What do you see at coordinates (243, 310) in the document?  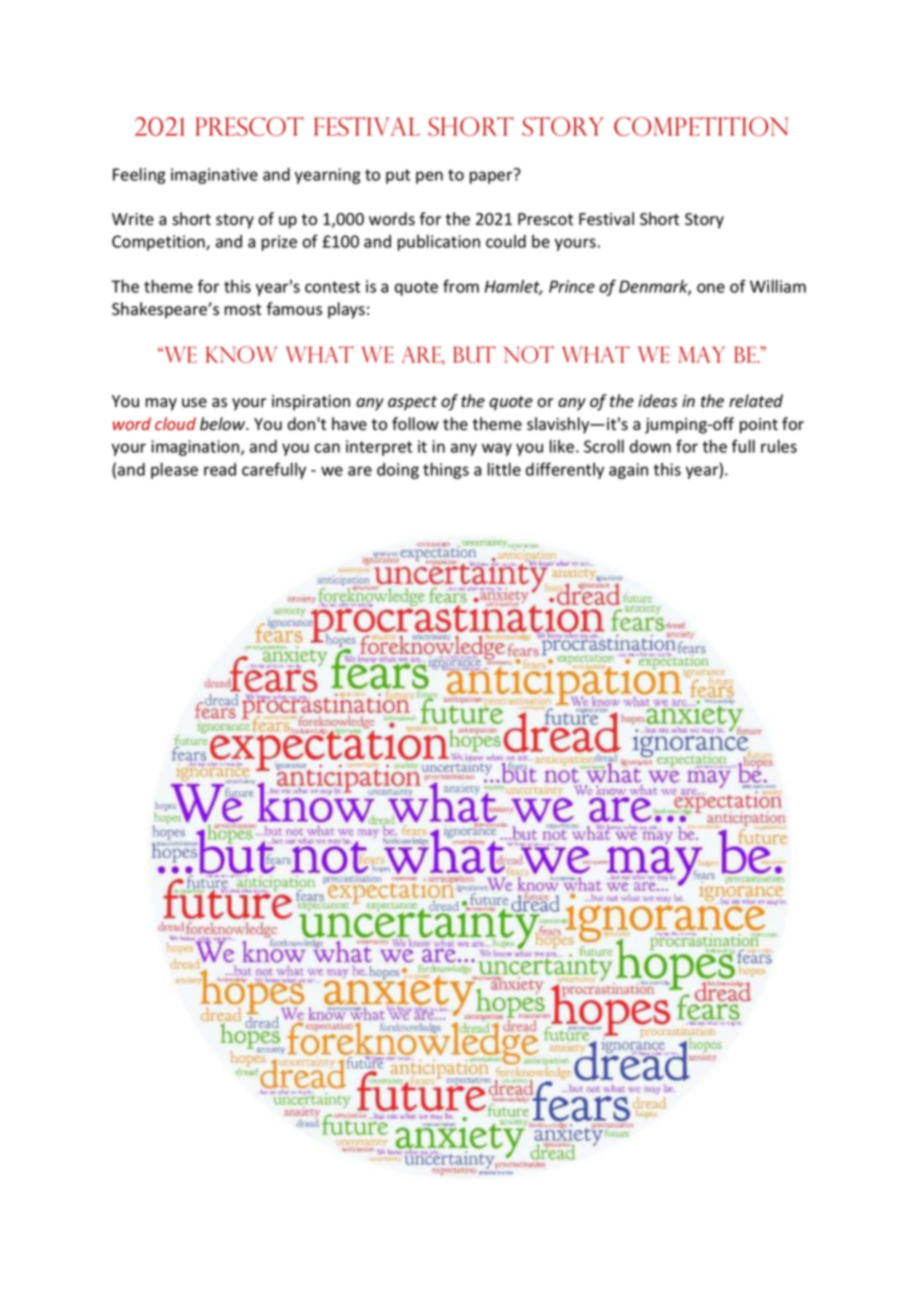 I see `most` at bounding box center [243, 310].
